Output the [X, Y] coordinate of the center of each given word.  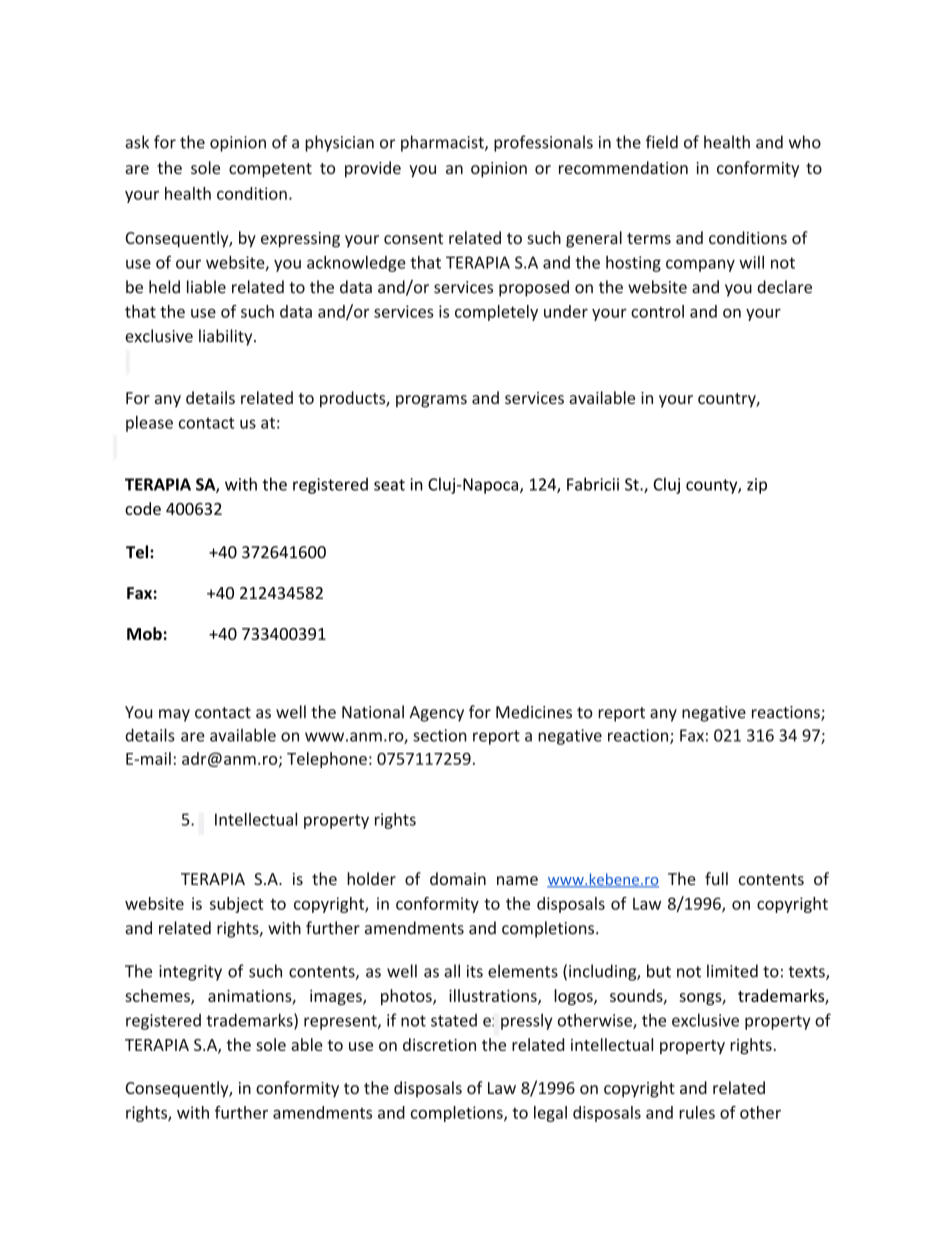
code [143, 508]
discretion [439, 1044]
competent [270, 170]
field [662, 142]
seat [389, 485]
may [174, 715]
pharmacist [443, 143]
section [440, 735]
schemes [158, 996]
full [716, 878]
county [712, 486]
